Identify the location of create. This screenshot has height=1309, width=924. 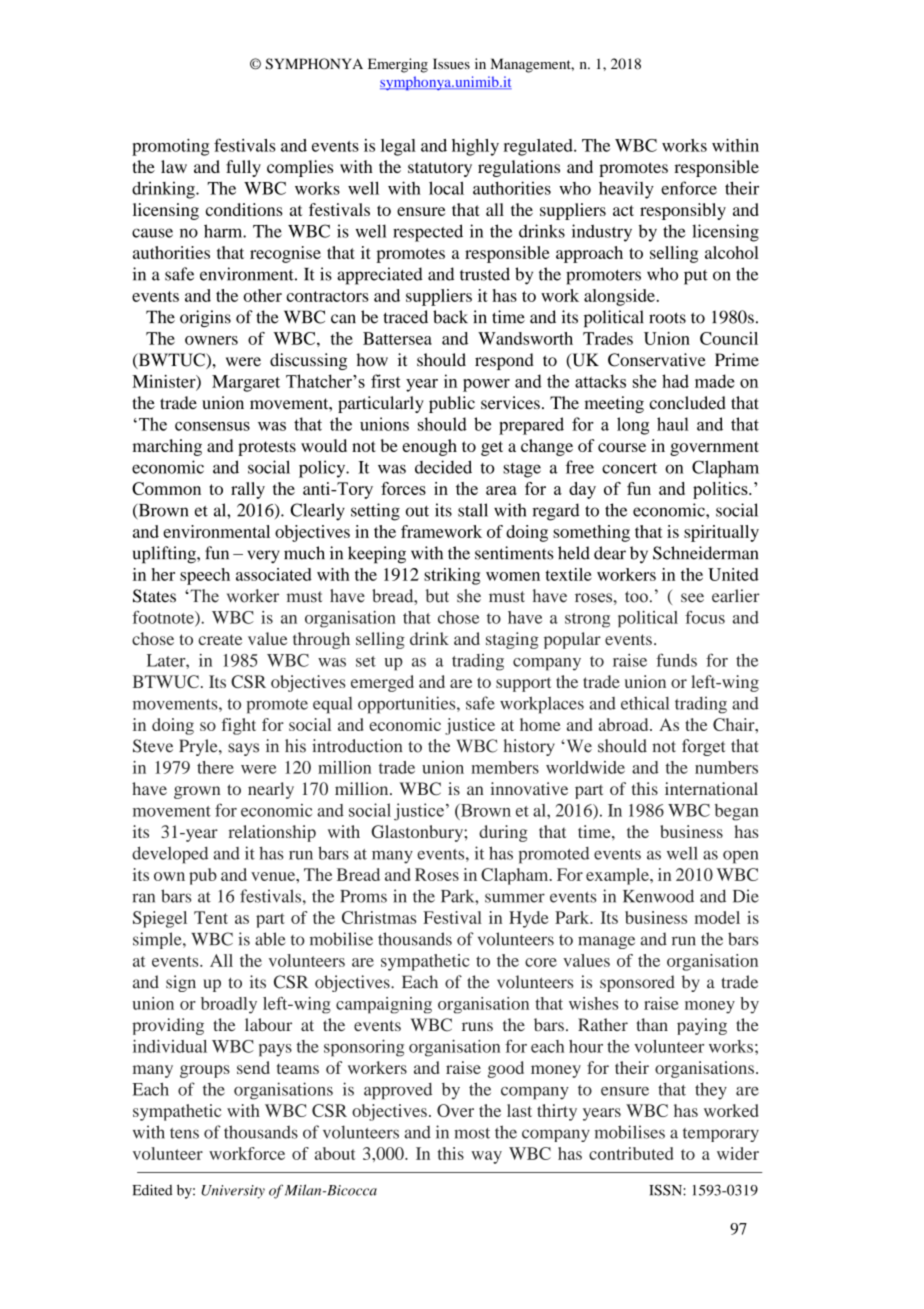
(220, 639).
